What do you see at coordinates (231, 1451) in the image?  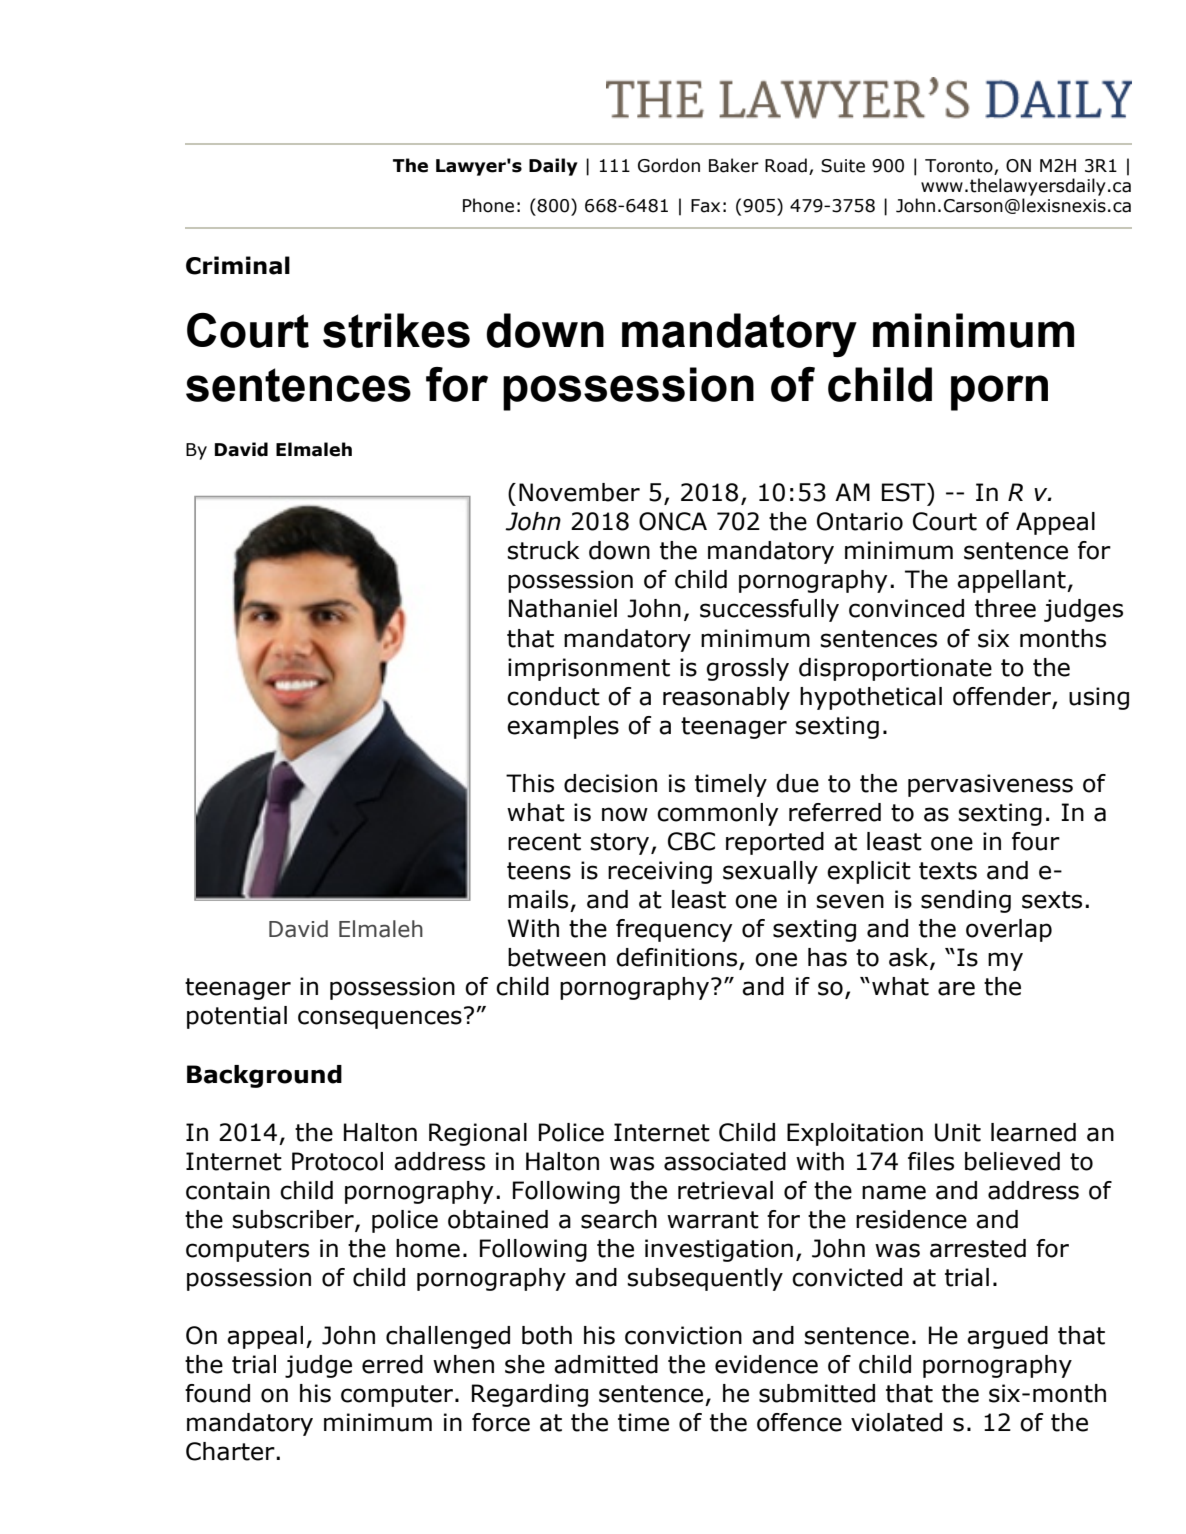 I see `Charter` at bounding box center [231, 1451].
